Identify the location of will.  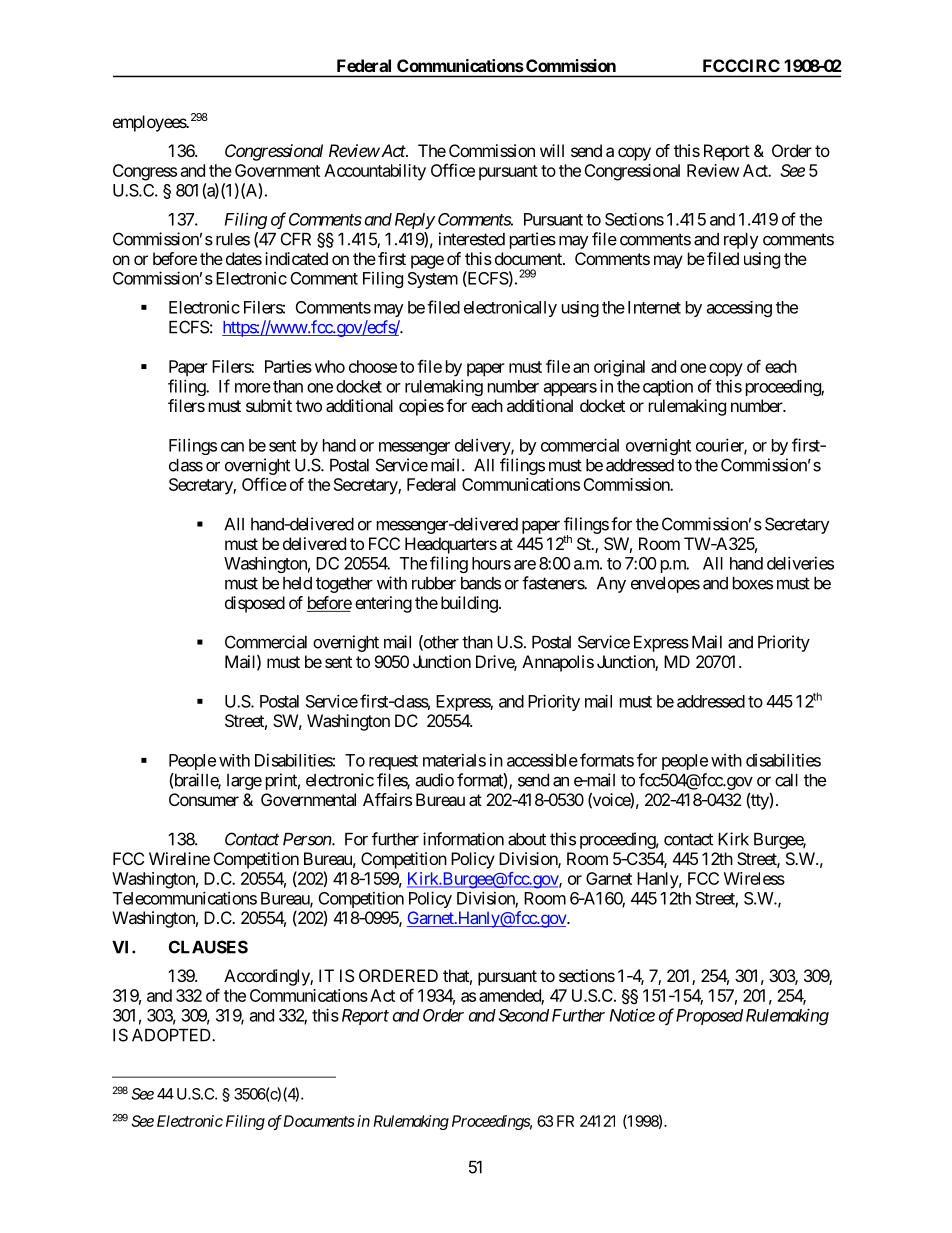
(552, 150).
